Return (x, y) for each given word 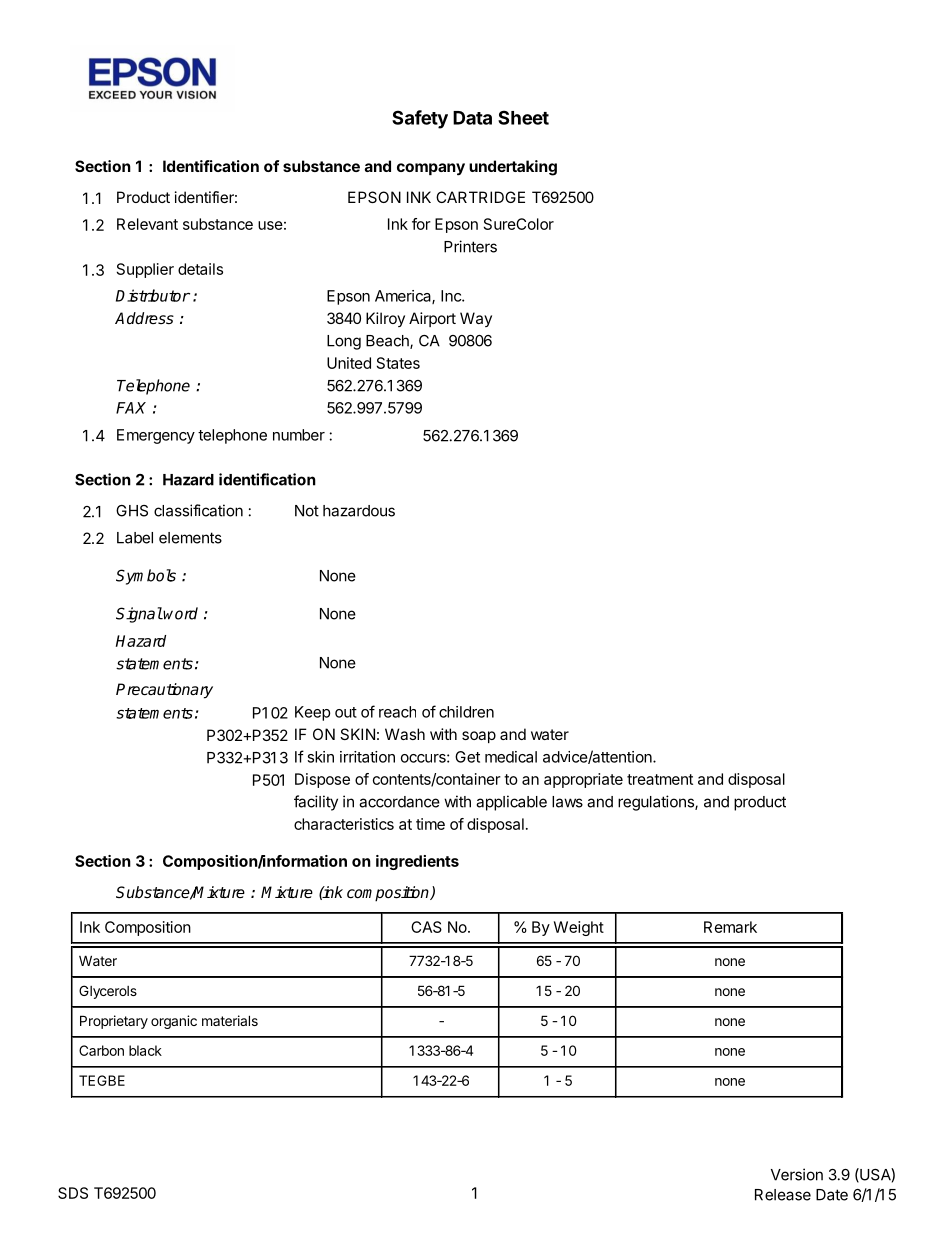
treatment (660, 779)
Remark (730, 927)
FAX (131, 408)
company (431, 169)
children (466, 712)
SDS (73, 1193)
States (398, 363)
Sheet (523, 117)
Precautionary (164, 691)
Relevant (147, 224)
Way (476, 319)
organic (174, 1022)
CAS (426, 927)
